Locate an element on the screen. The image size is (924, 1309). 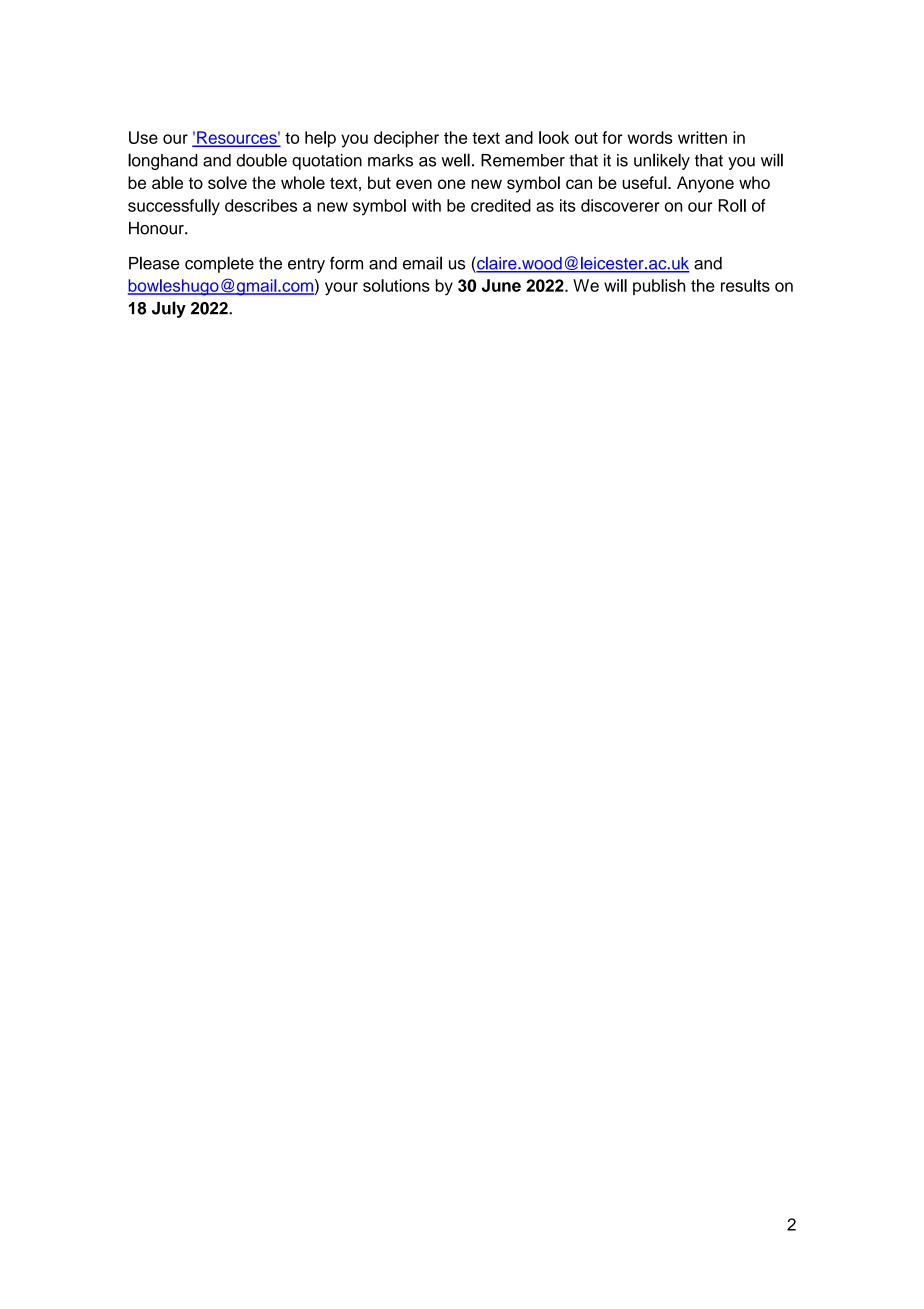
useful is located at coordinates (645, 182).
